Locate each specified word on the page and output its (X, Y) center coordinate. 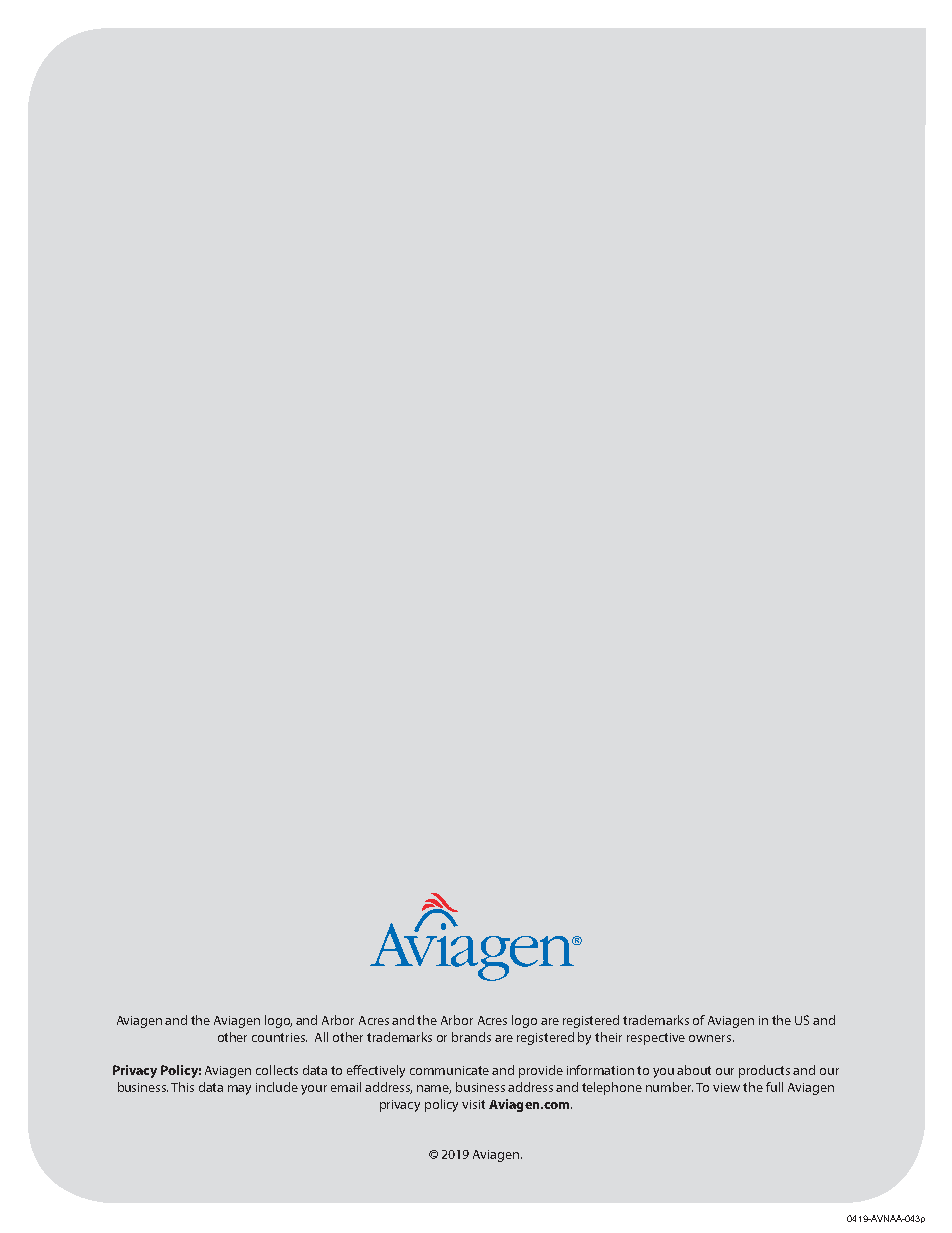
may (239, 1090)
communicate (449, 1070)
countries (279, 1037)
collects (277, 1070)
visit (473, 1104)
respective (656, 1039)
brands (471, 1037)
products (764, 1071)
